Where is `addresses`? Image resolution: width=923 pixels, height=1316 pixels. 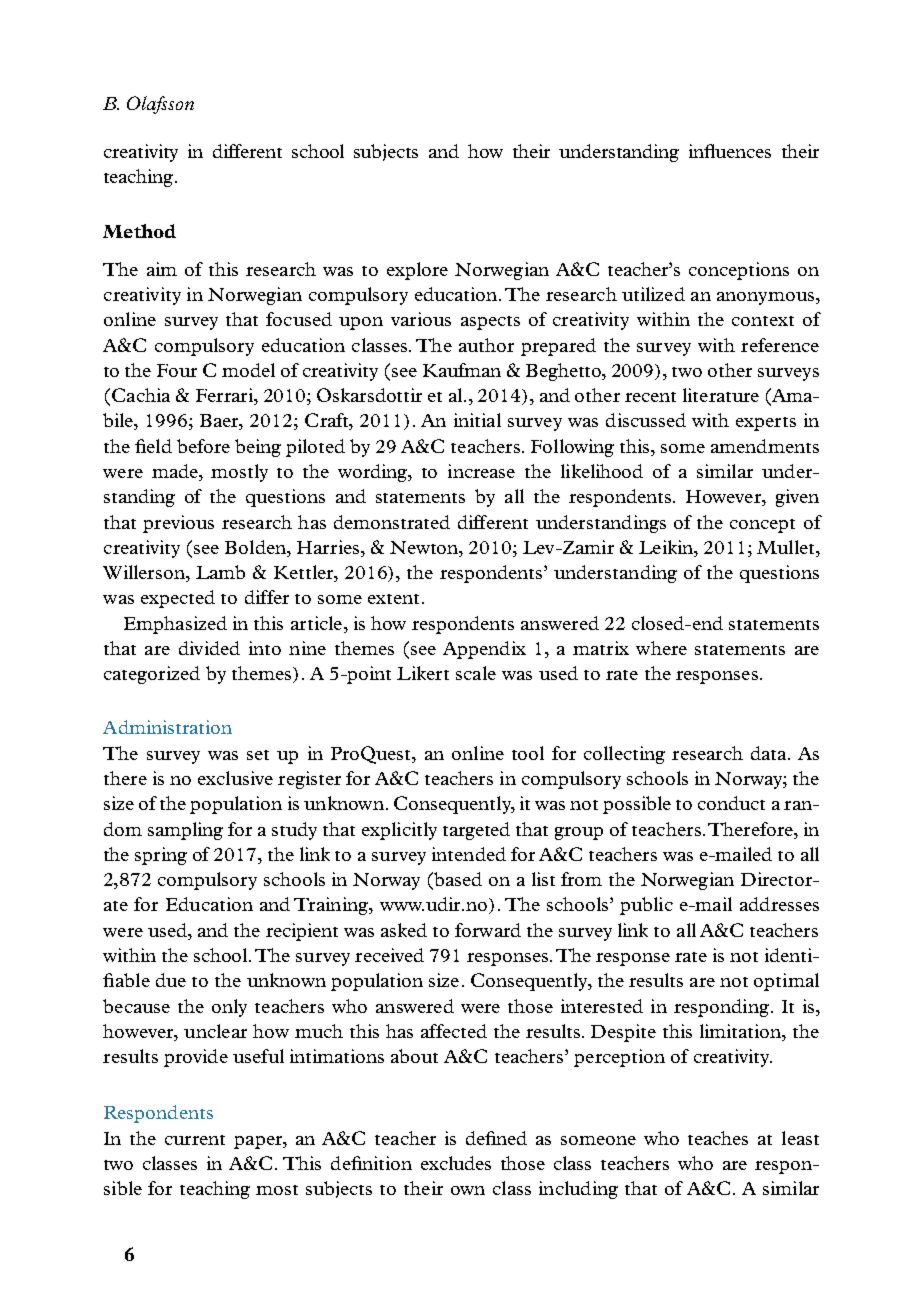 addresses is located at coordinates (779, 904).
